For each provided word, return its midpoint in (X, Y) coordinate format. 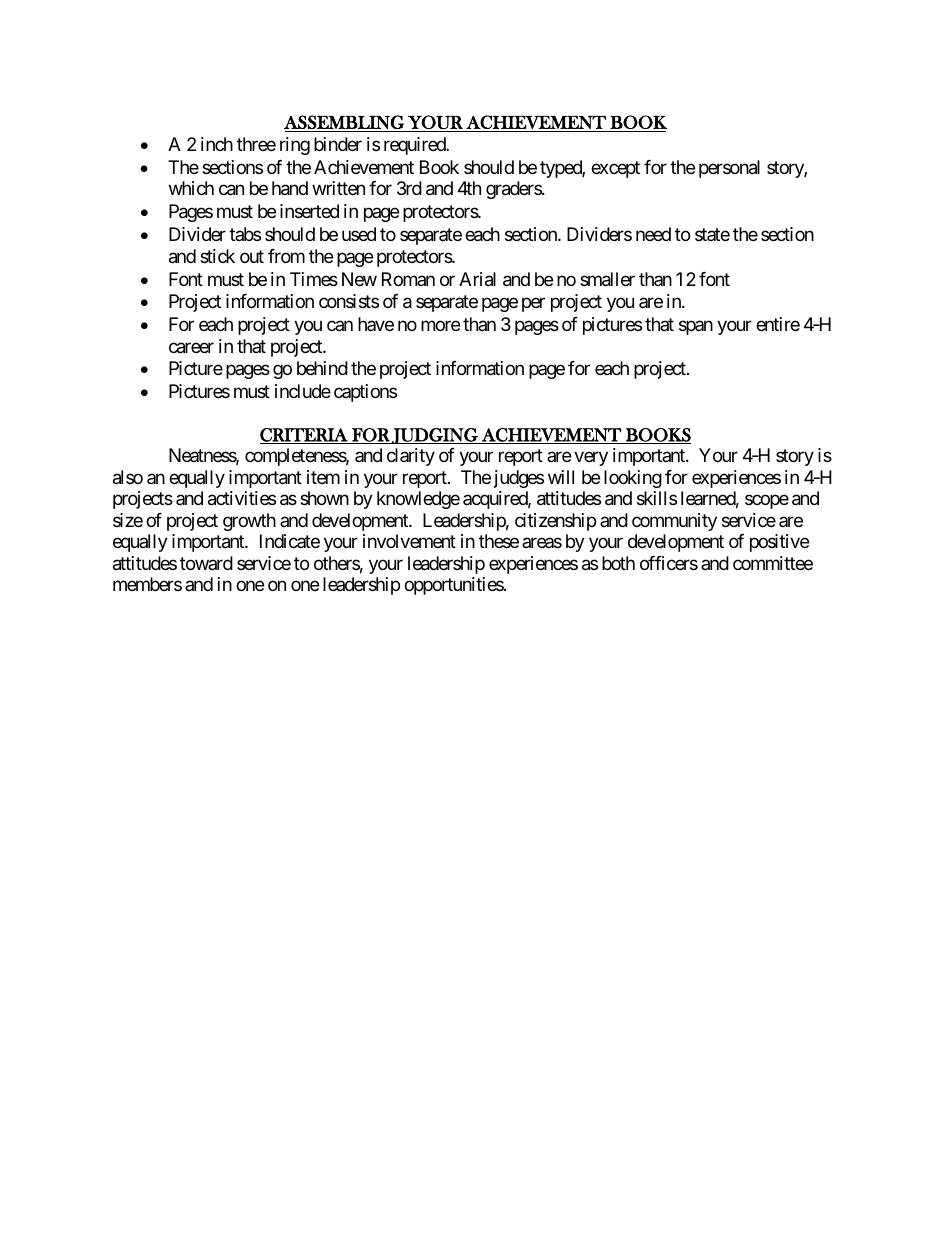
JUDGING (435, 436)
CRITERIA (305, 436)
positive (779, 543)
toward (206, 563)
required (416, 146)
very (591, 459)
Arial (477, 279)
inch (217, 144)
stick (217, 256)
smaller (607, 279)
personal (729, 169)
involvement (409, 541)
